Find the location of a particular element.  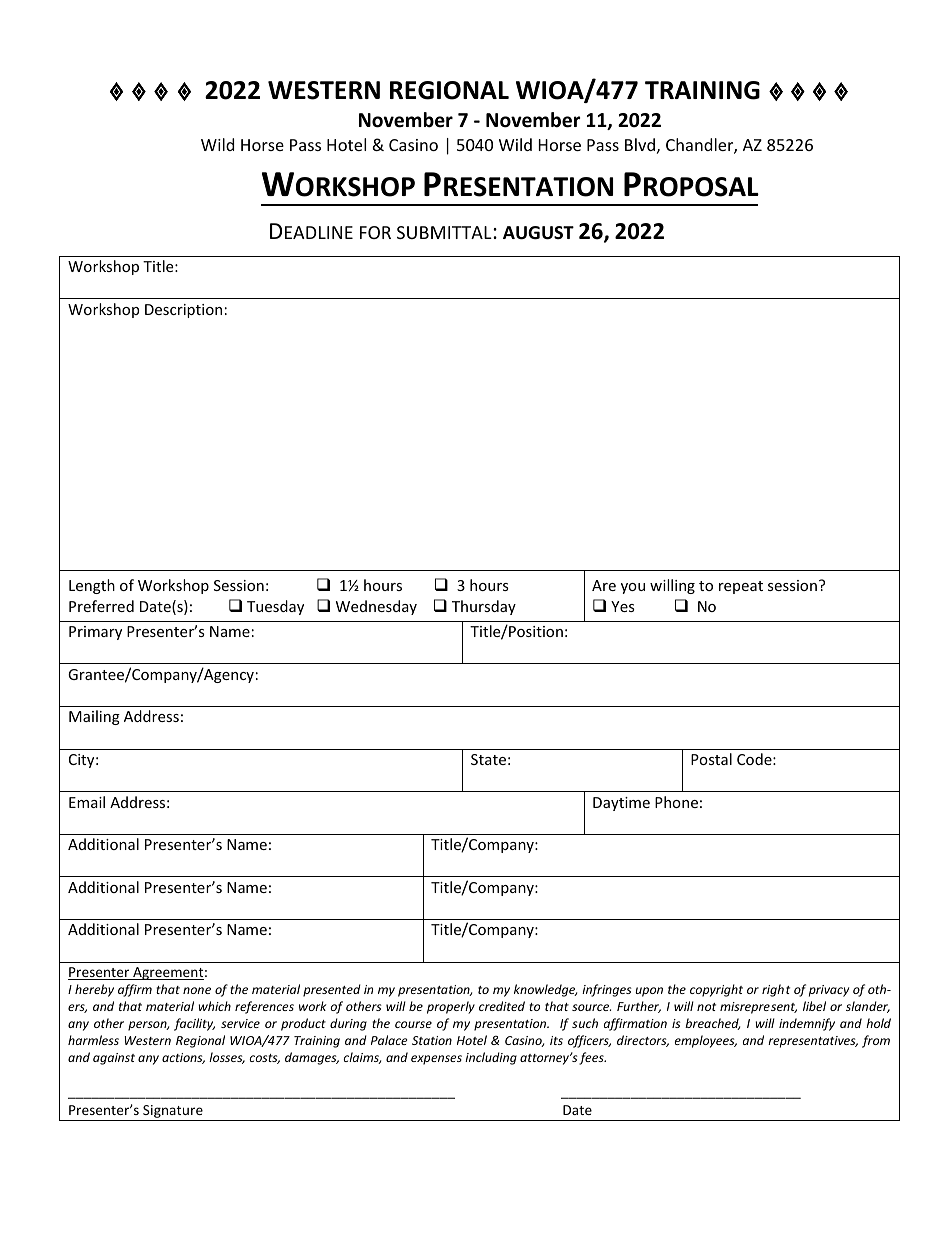

Daytime is located at coordinates (621, 804).
